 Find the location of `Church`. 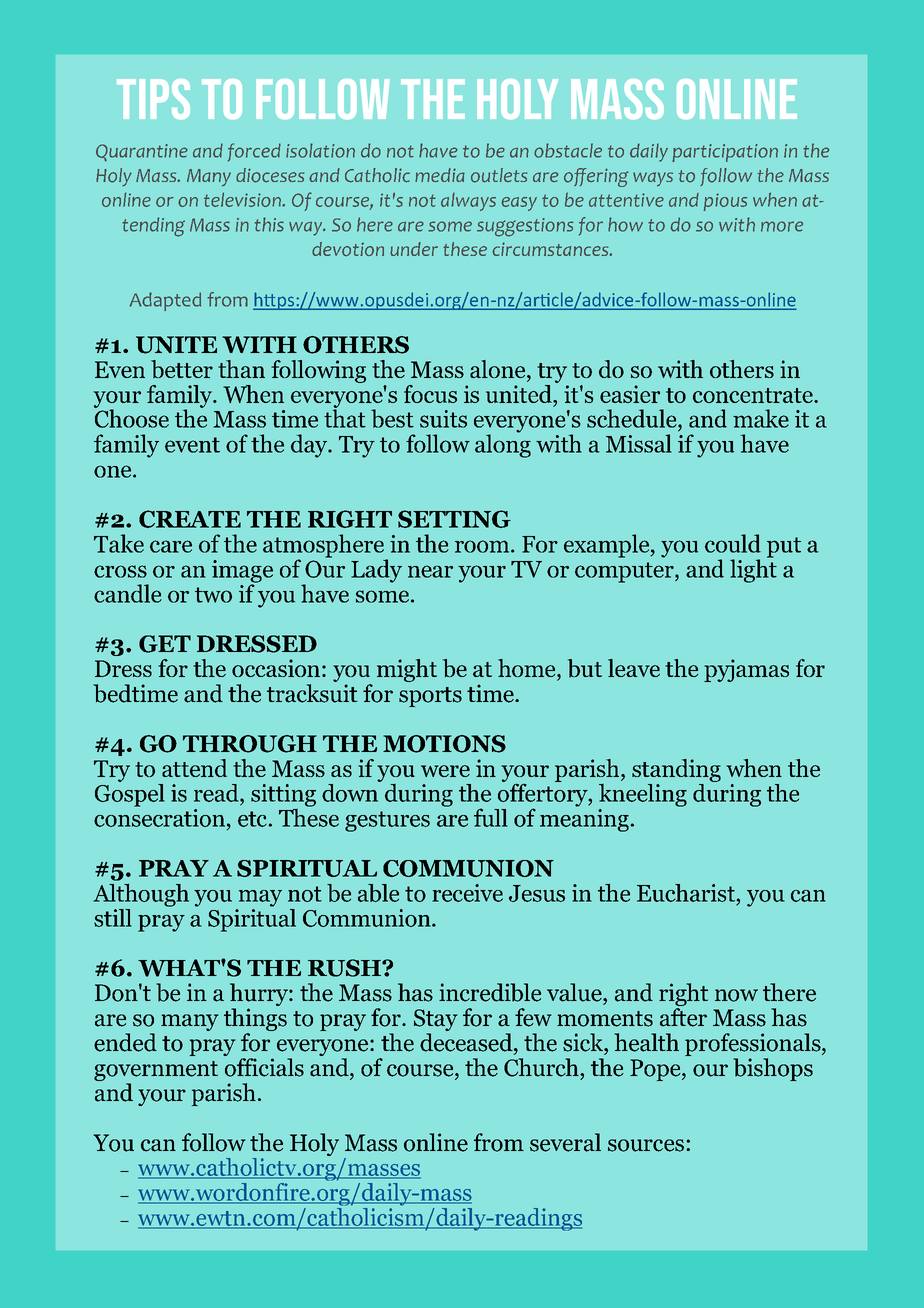

Church is located at coordinates (542, 1067).
